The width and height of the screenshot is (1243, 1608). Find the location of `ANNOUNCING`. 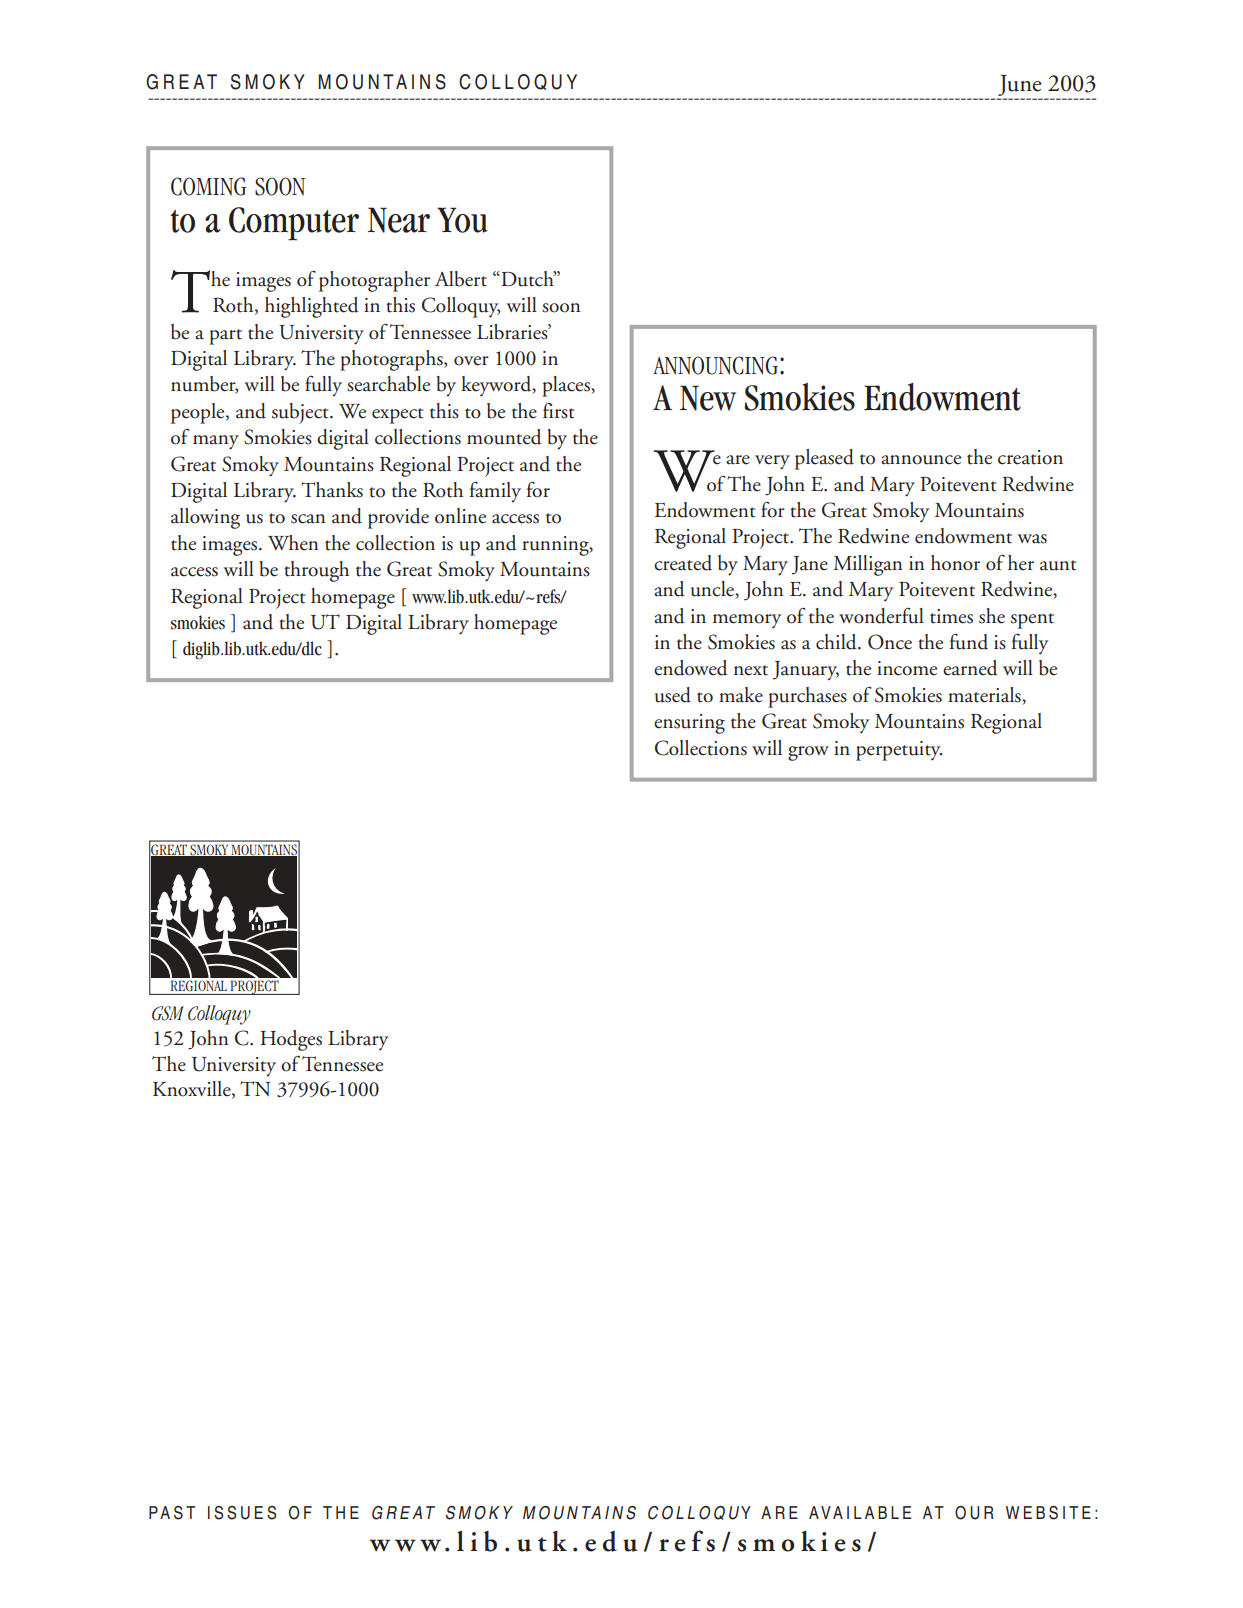

ANNOUNCING is located at coordinates (715, 365).
